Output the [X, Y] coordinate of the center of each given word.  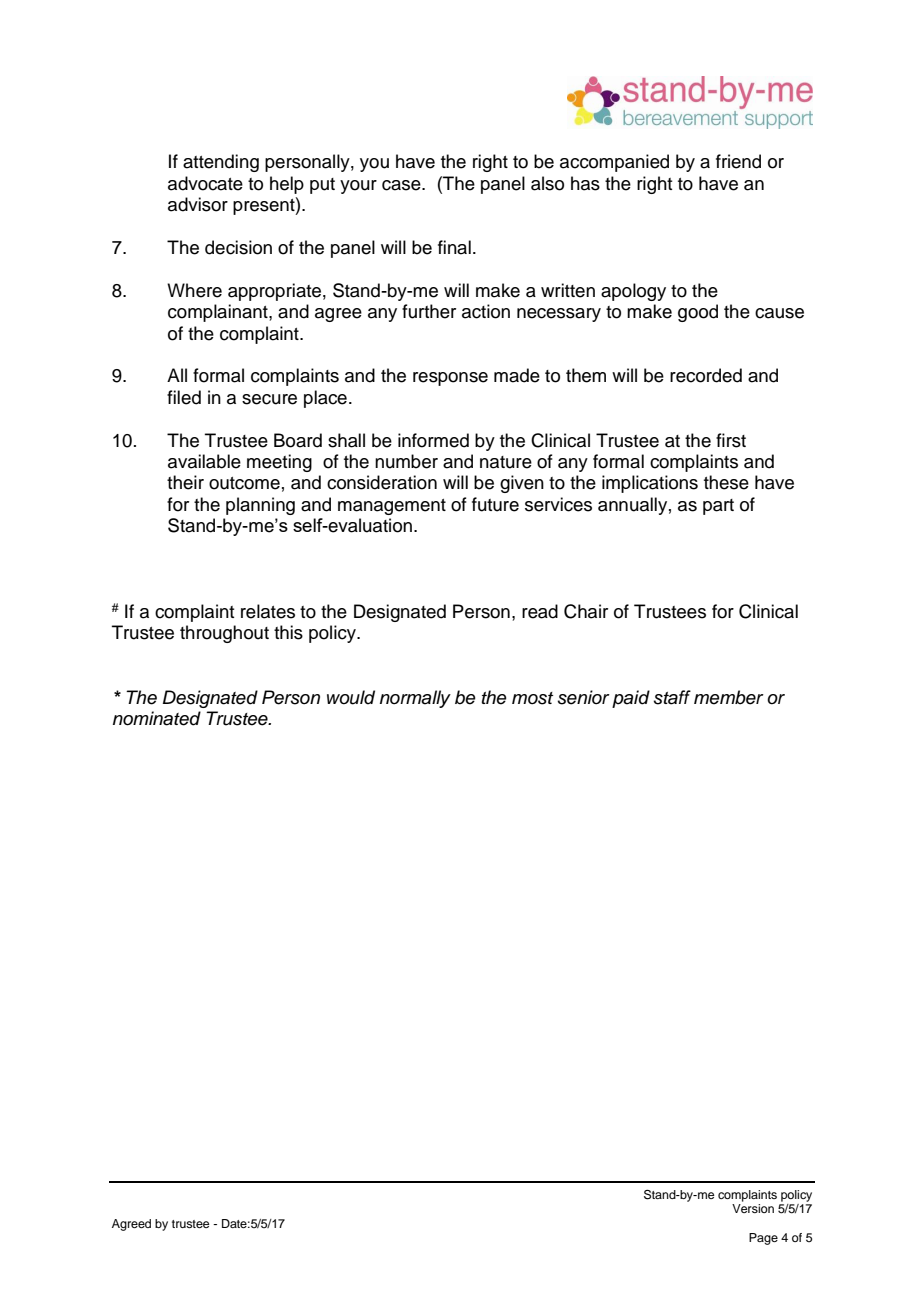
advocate [205, 183]
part [718, 507]
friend [738, 161]
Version [753, 1208]
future [495, 504]
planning [260, 506]
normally [415, 699]
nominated [157, 718]
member [729, 697]
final [454, 247]
